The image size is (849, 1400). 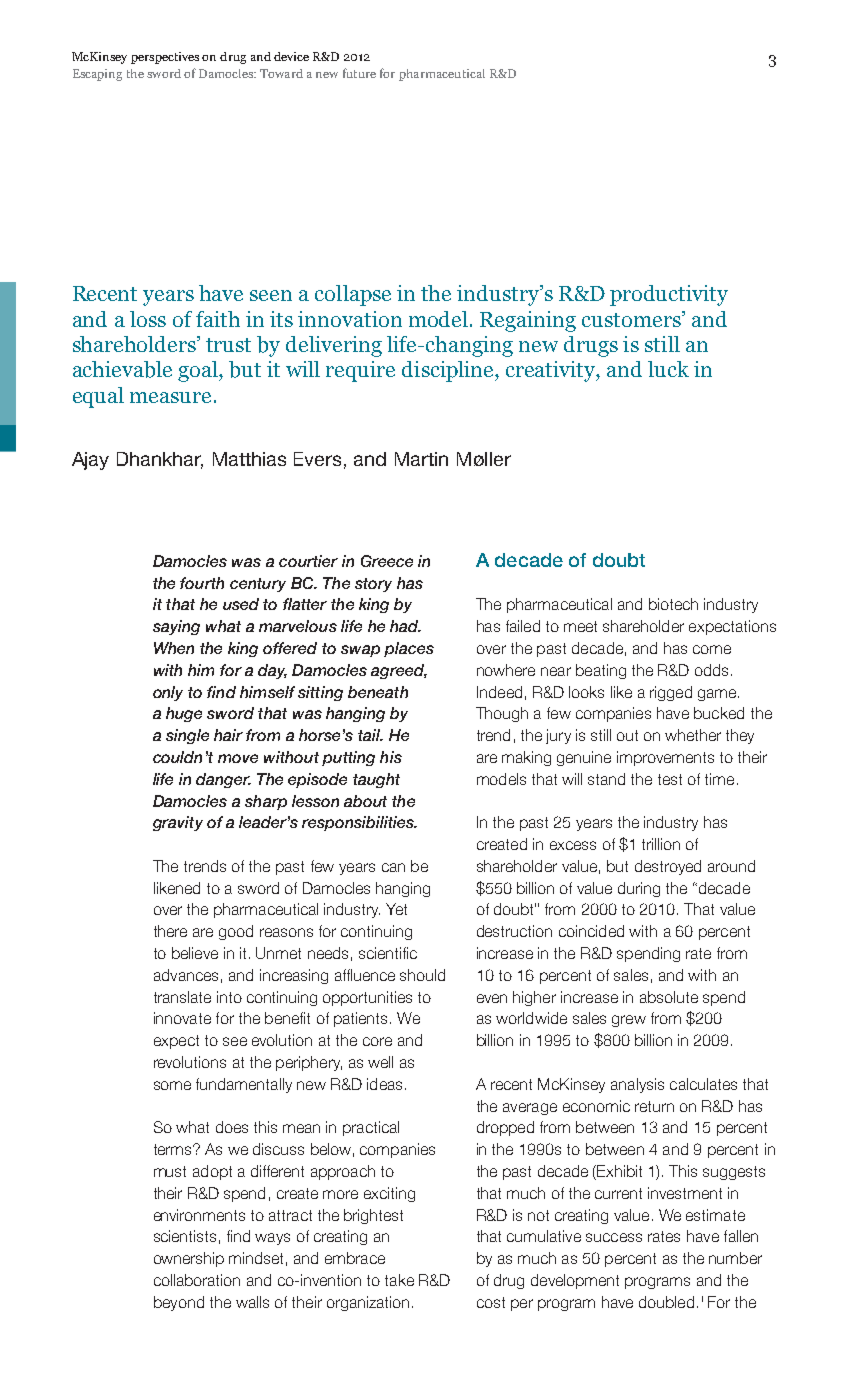 I want to click on future, so click(x=359, y=73).
